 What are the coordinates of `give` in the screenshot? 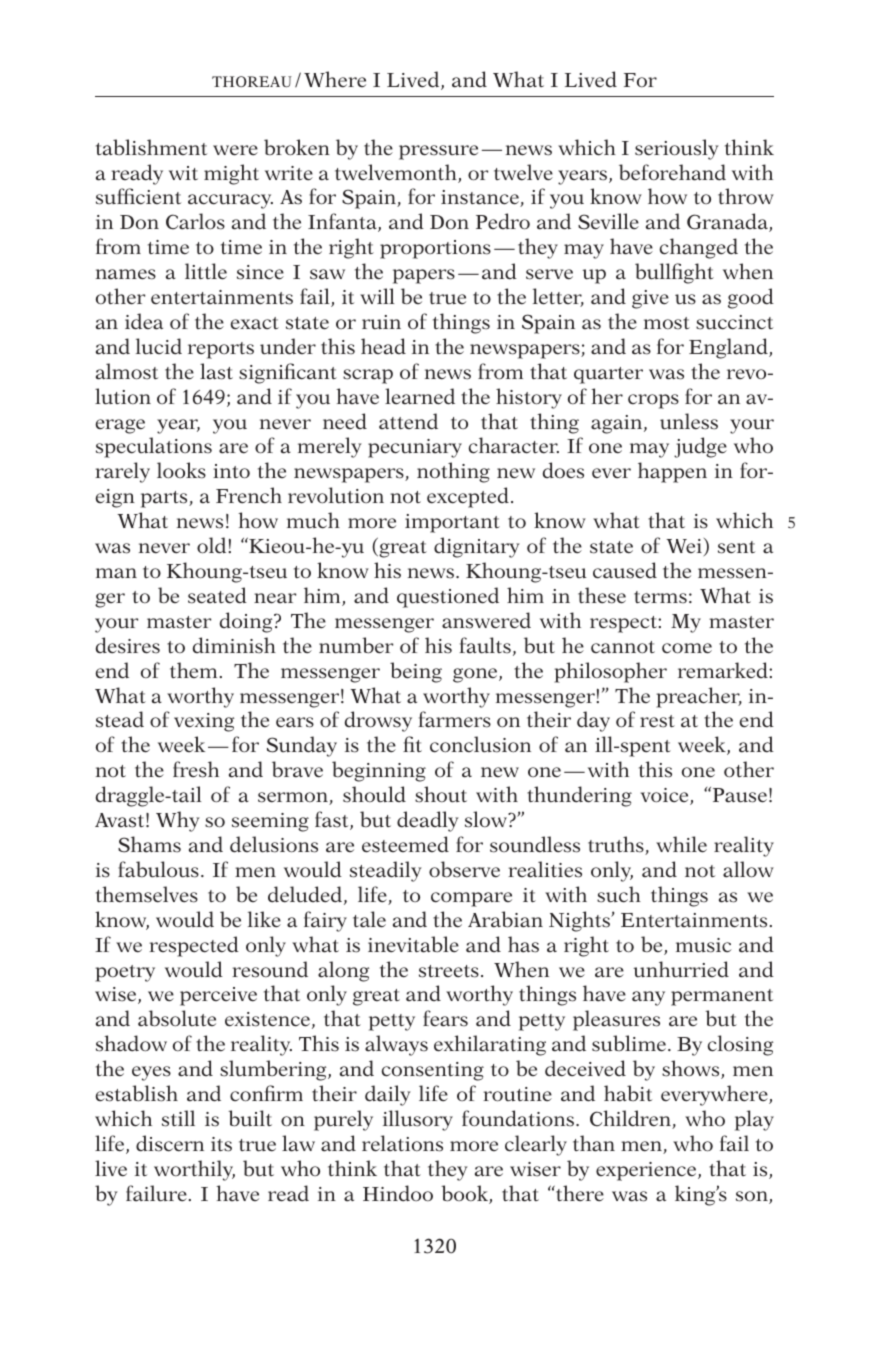 It's located at (650, 299).
